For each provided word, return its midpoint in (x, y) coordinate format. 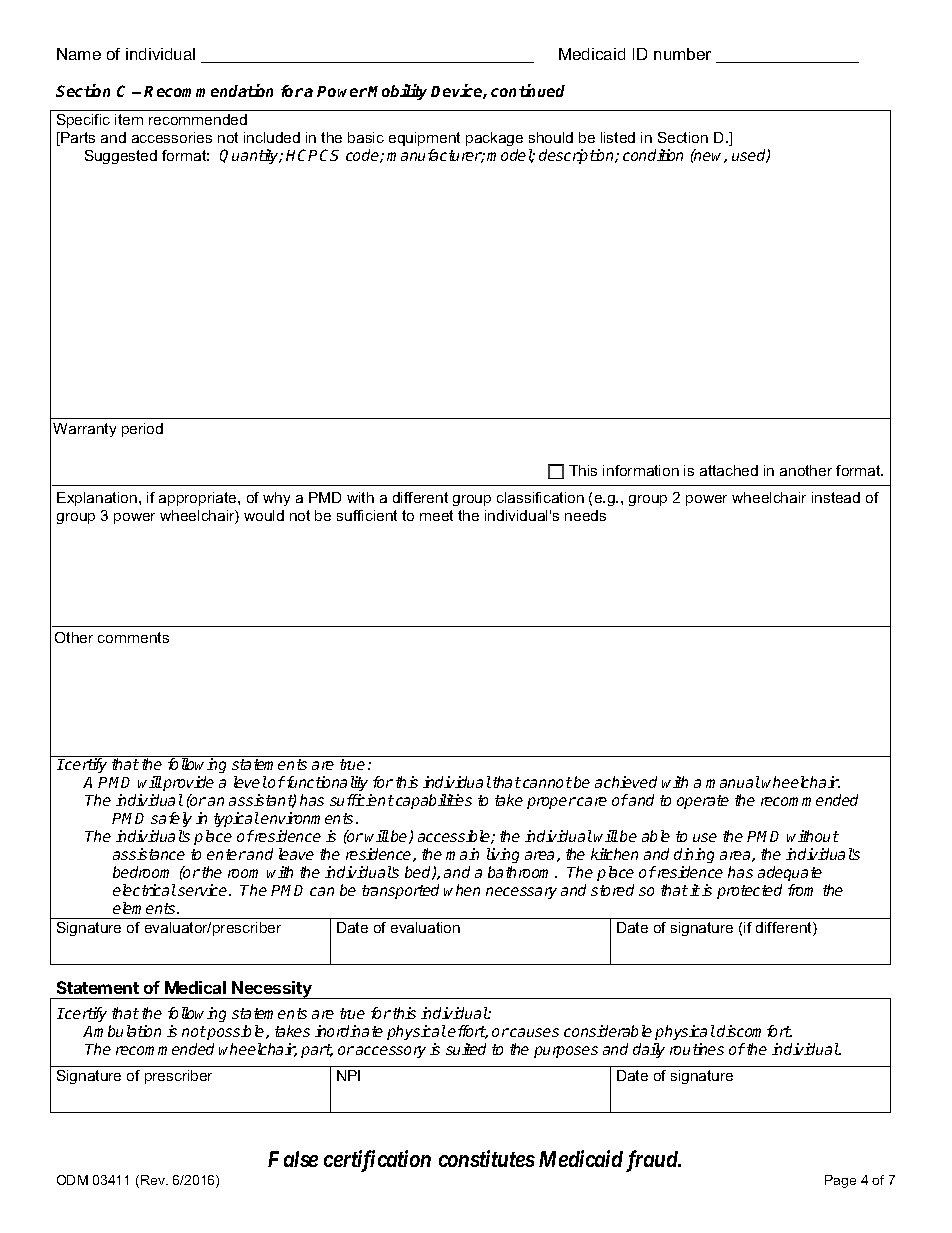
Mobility (397, 92)
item (129, 119)
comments (133, 637)
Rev (154, 1180)
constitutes (487, 1158)
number (682, 54)
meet (436, 515)
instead (836, 497)
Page (840, 1181)
